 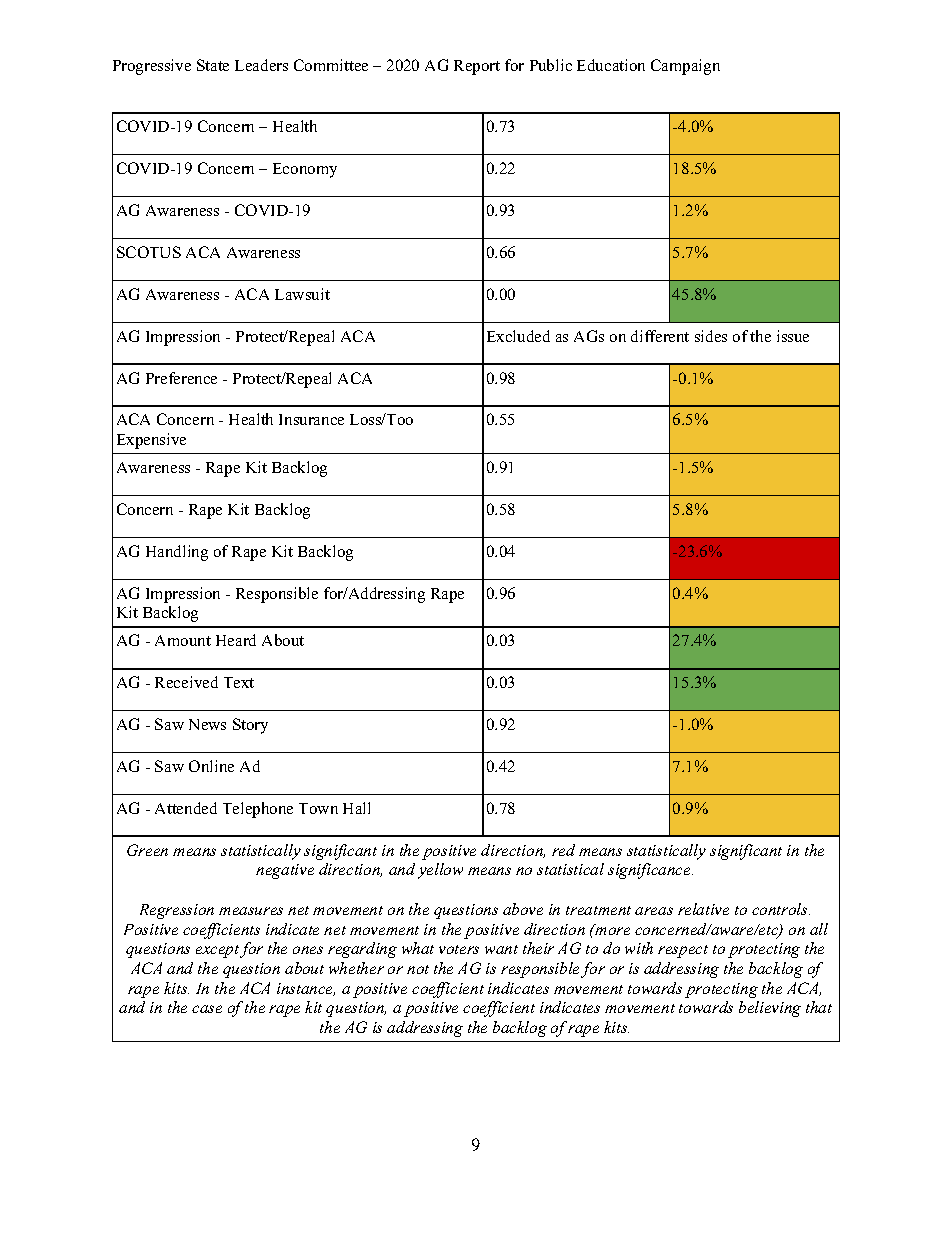 I want to click on State, so click(x=213, y=65).
